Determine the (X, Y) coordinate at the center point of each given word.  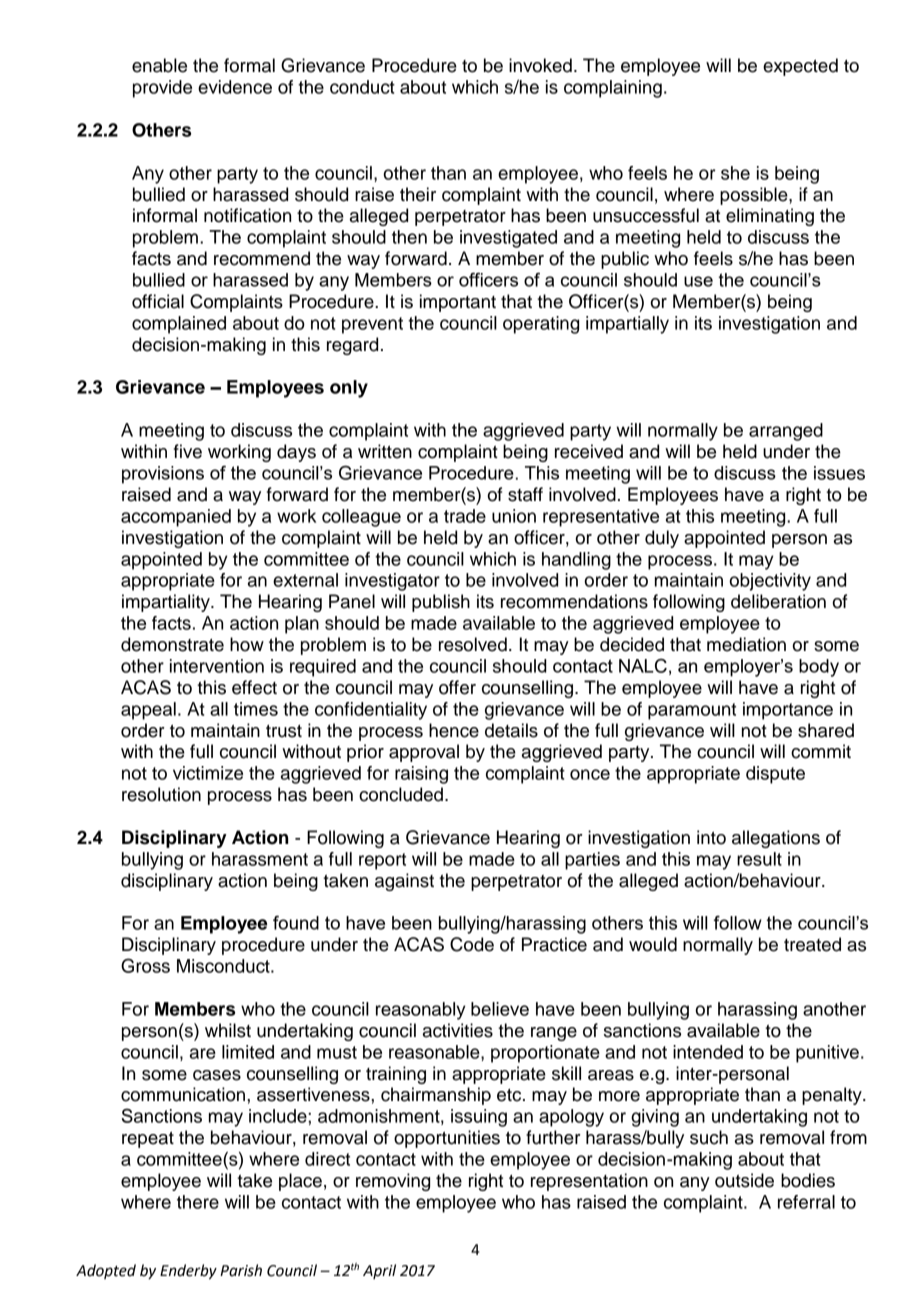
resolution (161, 794)
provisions (163, 475)
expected (800, 67)
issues (839, 473)
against (404, 882)
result (759, 859)
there (198, 1202)
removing (393, 1182)
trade (465, 516)
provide (162, 89)
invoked (540, 65)
